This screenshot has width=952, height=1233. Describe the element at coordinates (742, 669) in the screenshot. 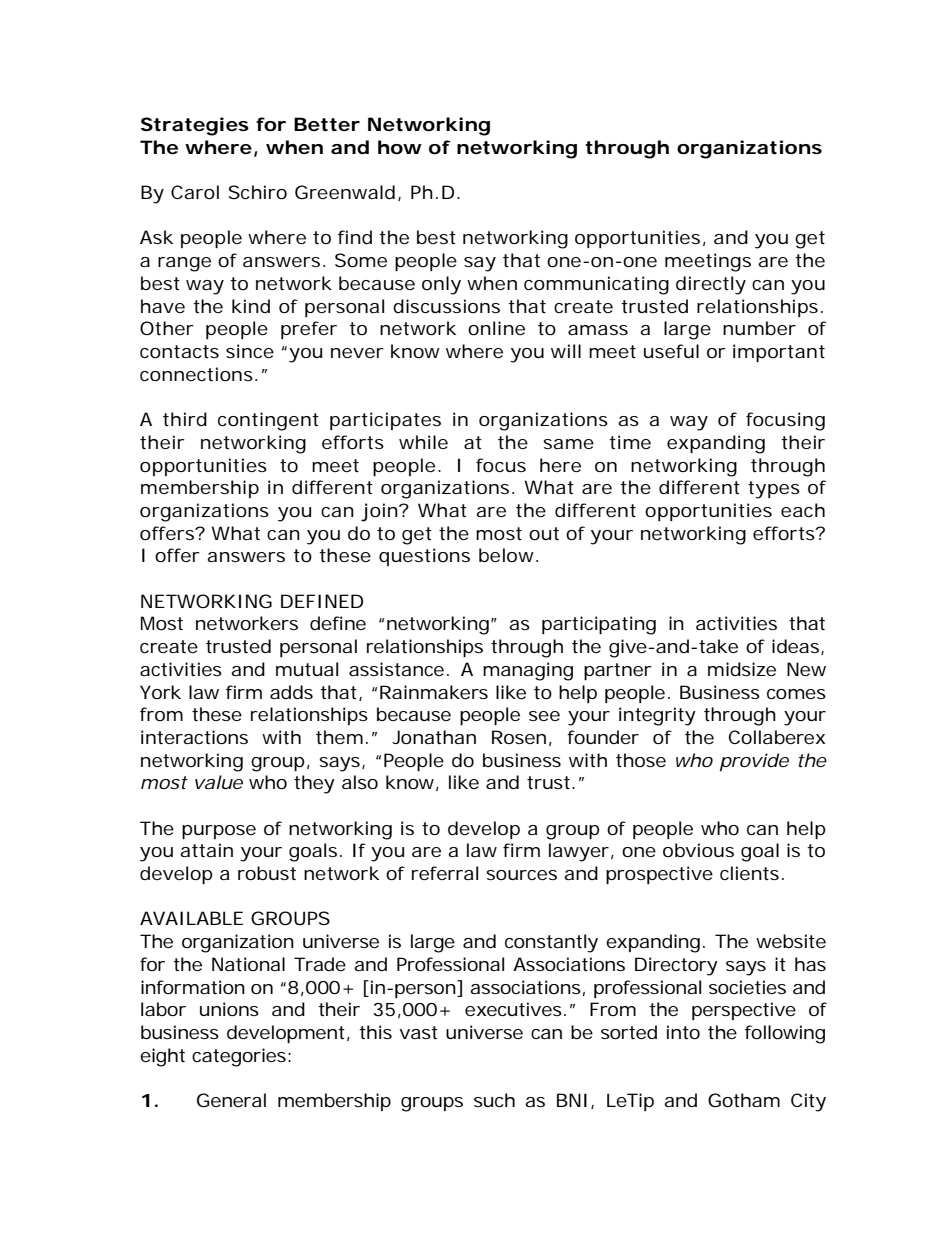

I see `midsize` at that location.
